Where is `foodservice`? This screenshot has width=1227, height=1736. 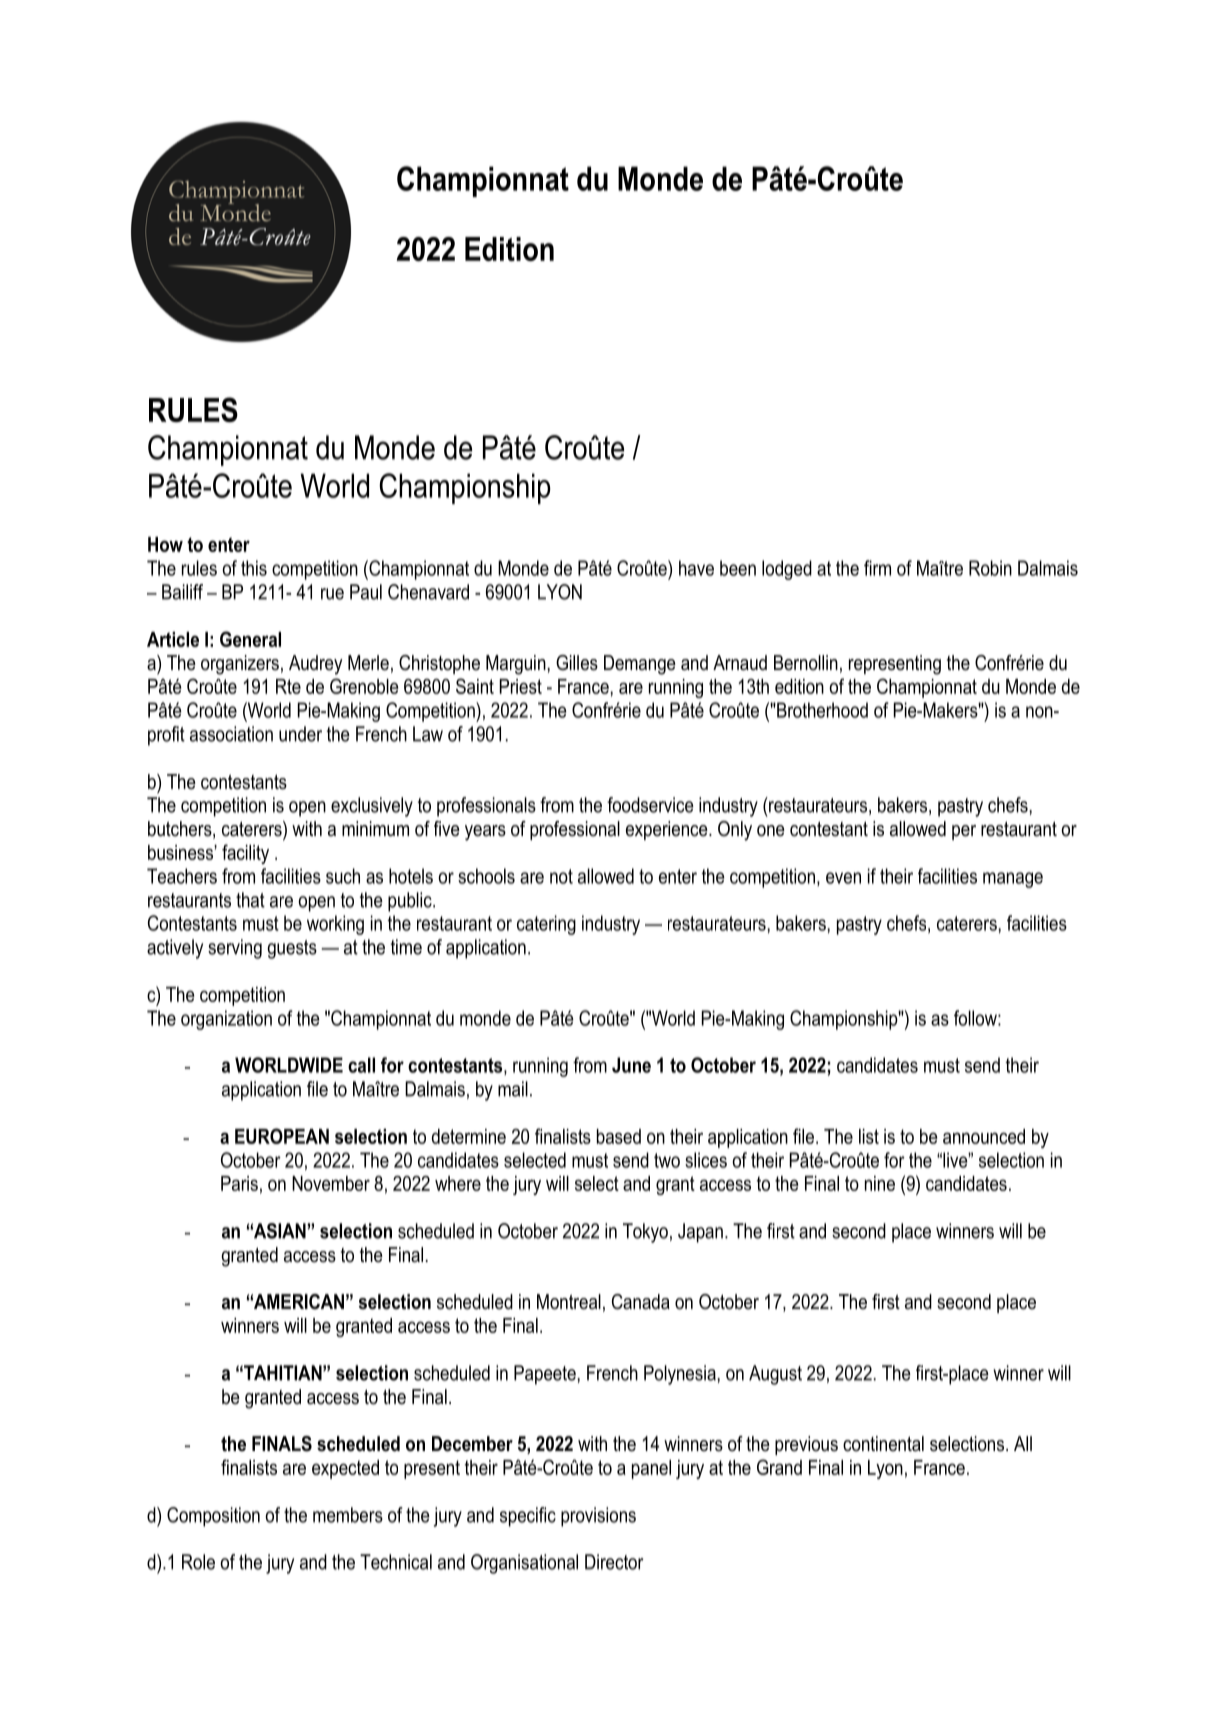
foodservice is located at coordinates (650, 805).
